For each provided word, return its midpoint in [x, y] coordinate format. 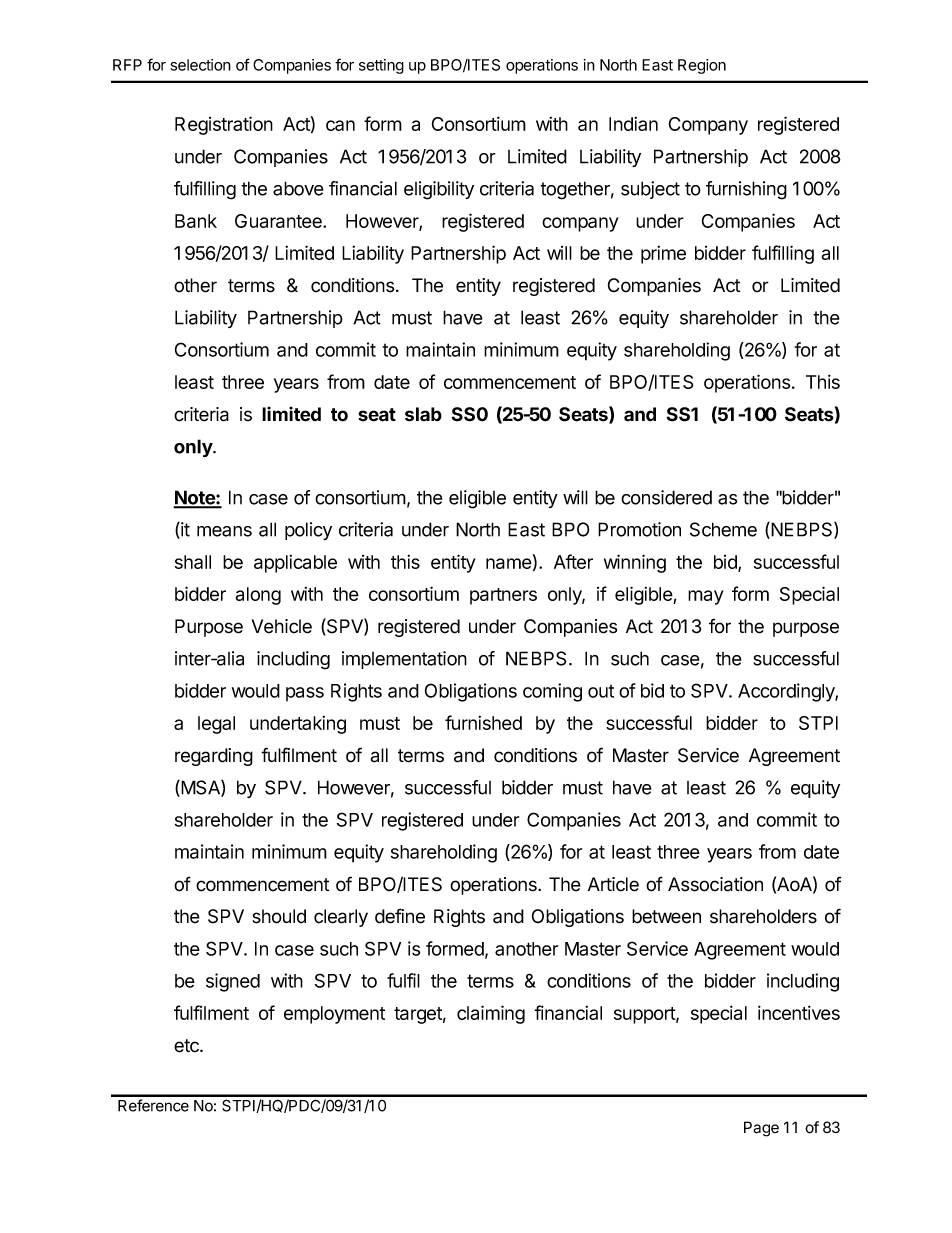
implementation [404, 660]
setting [381, 66]
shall [193, 562]
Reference [153, 1105]
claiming [491, 1014]
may [706, 597]
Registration [224, 125]
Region [702, 66]
